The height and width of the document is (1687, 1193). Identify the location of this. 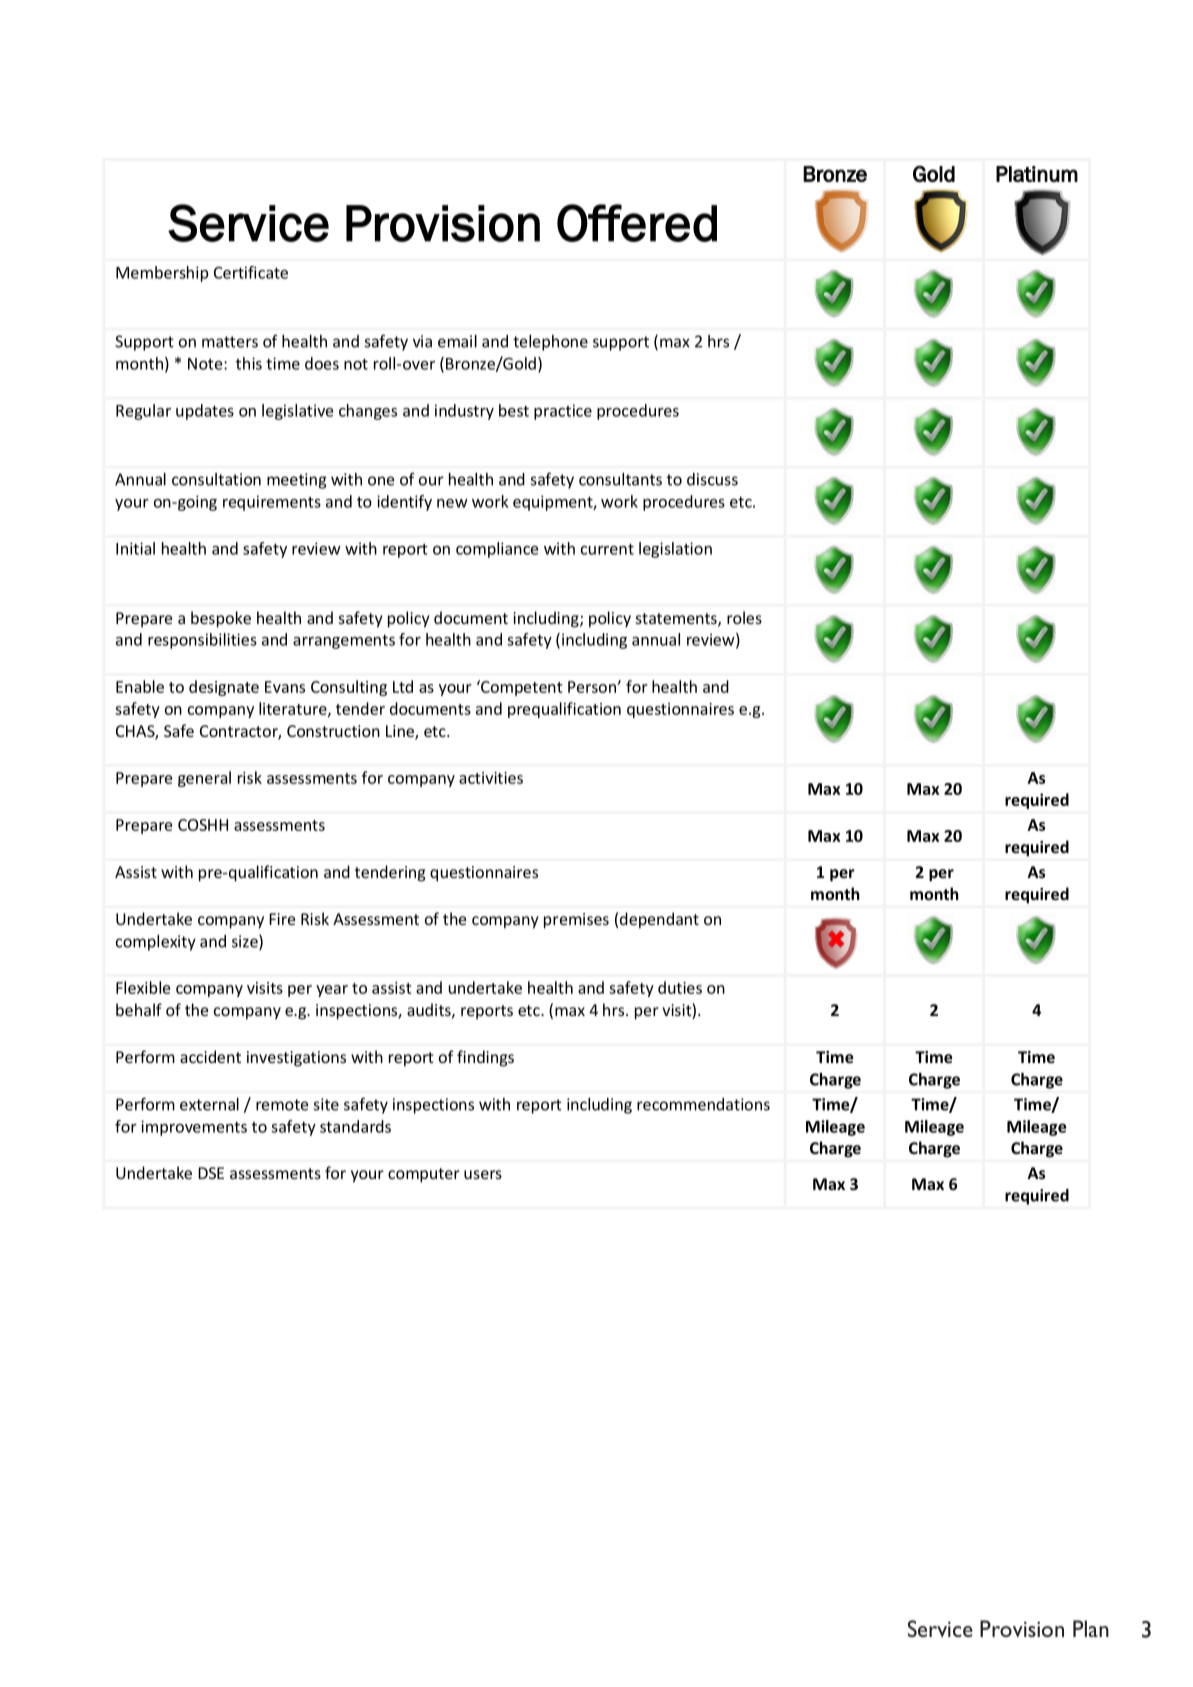
(249, 363).
